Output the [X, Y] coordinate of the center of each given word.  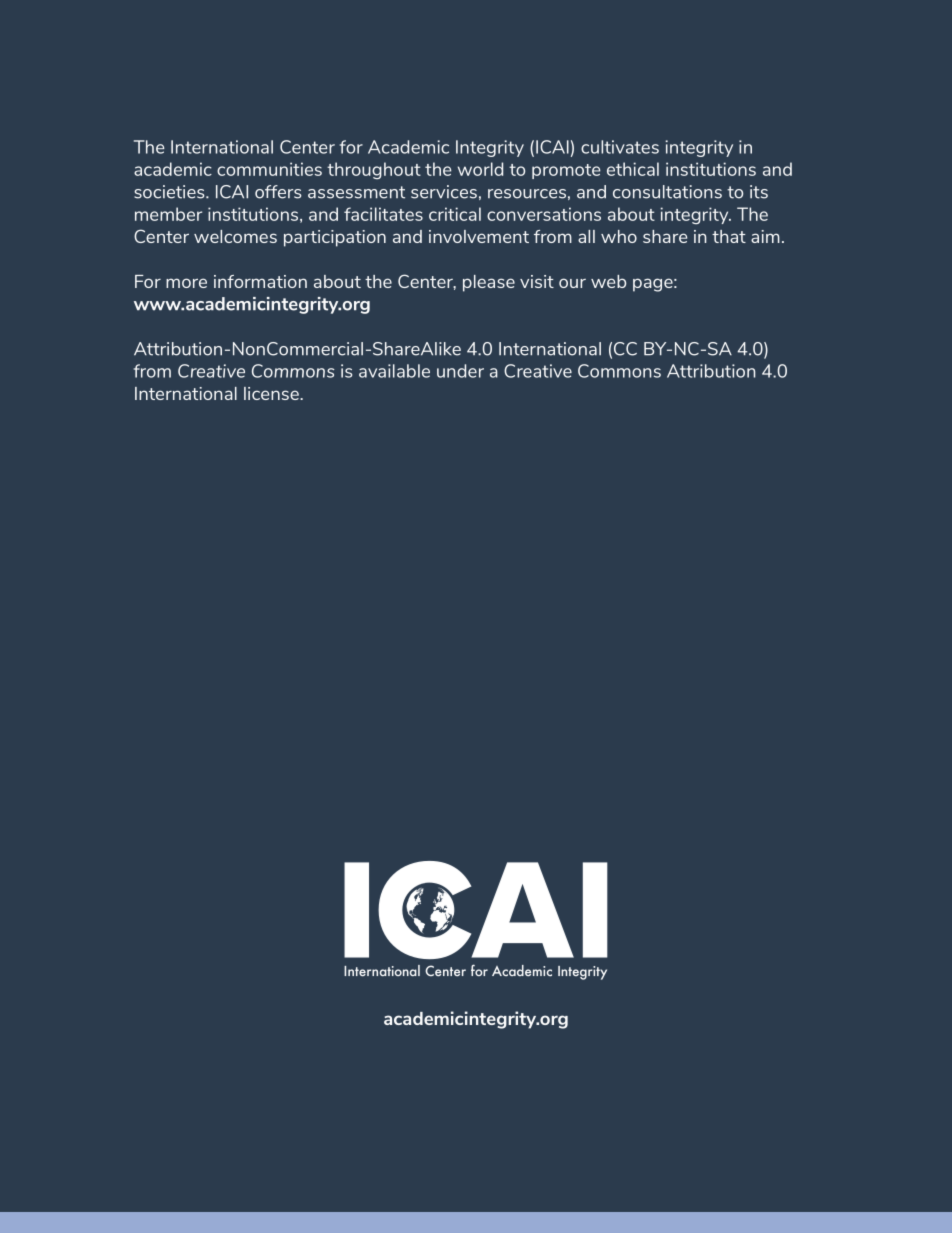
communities [269, 169]
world [480, 169]
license [272, 393]
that [729, 236]
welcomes [235, 236]
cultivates [620, 147]
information [260, 281]
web [608, 281]
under [460, 371]
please [489, 283]
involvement [479, 236]
